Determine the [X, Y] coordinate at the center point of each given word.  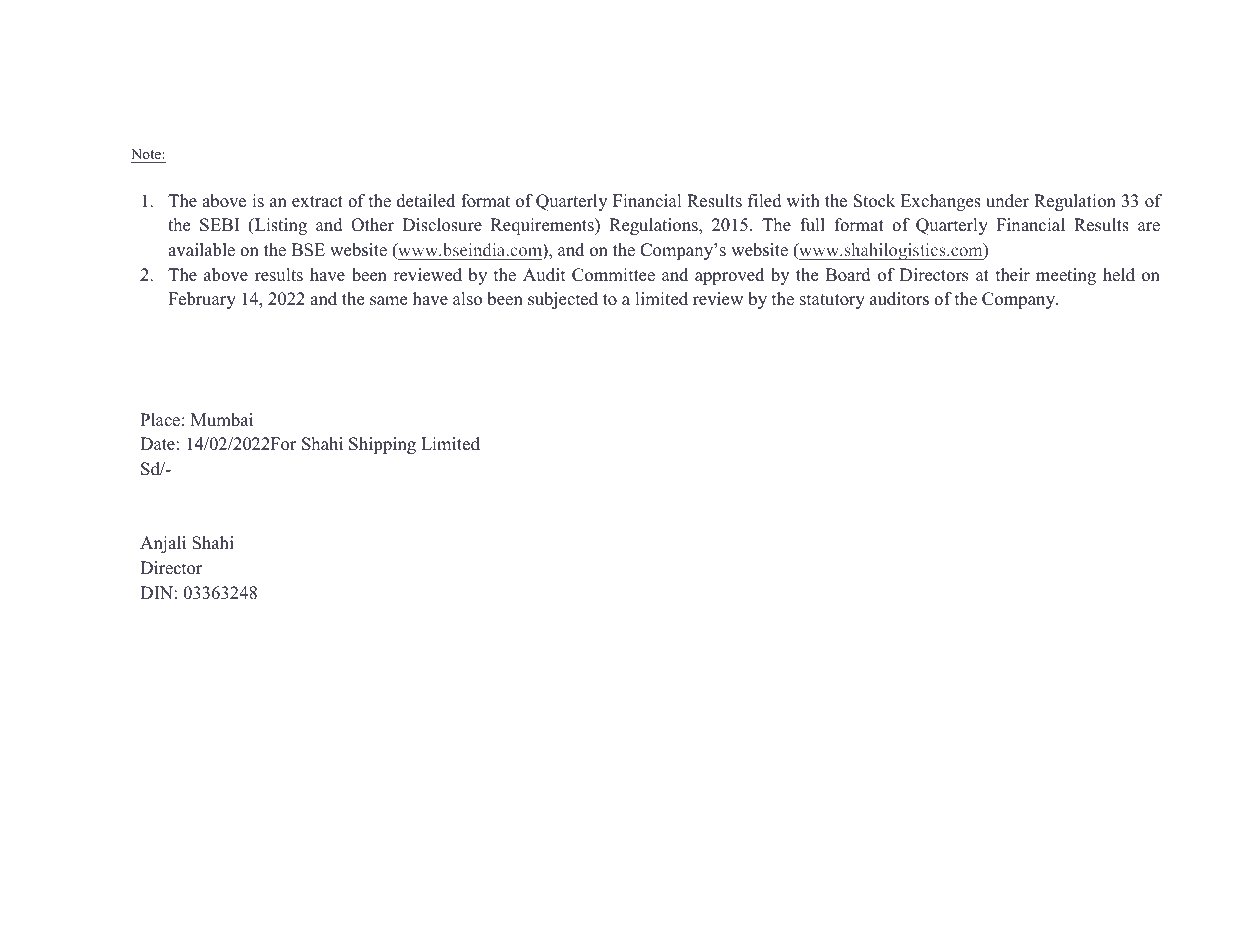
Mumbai [222, 420]
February [202, 300]
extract [317, 202]
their [1013, 275]
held [1119, 275]
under [1007, 201]
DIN [156, 592]
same [388, 301]
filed [765, 201]
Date [157, 444]
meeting [1066, 276]
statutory [832, 301]
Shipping [382, 445]
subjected [563, 300]
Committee [613, 275]
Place [160, 420]
